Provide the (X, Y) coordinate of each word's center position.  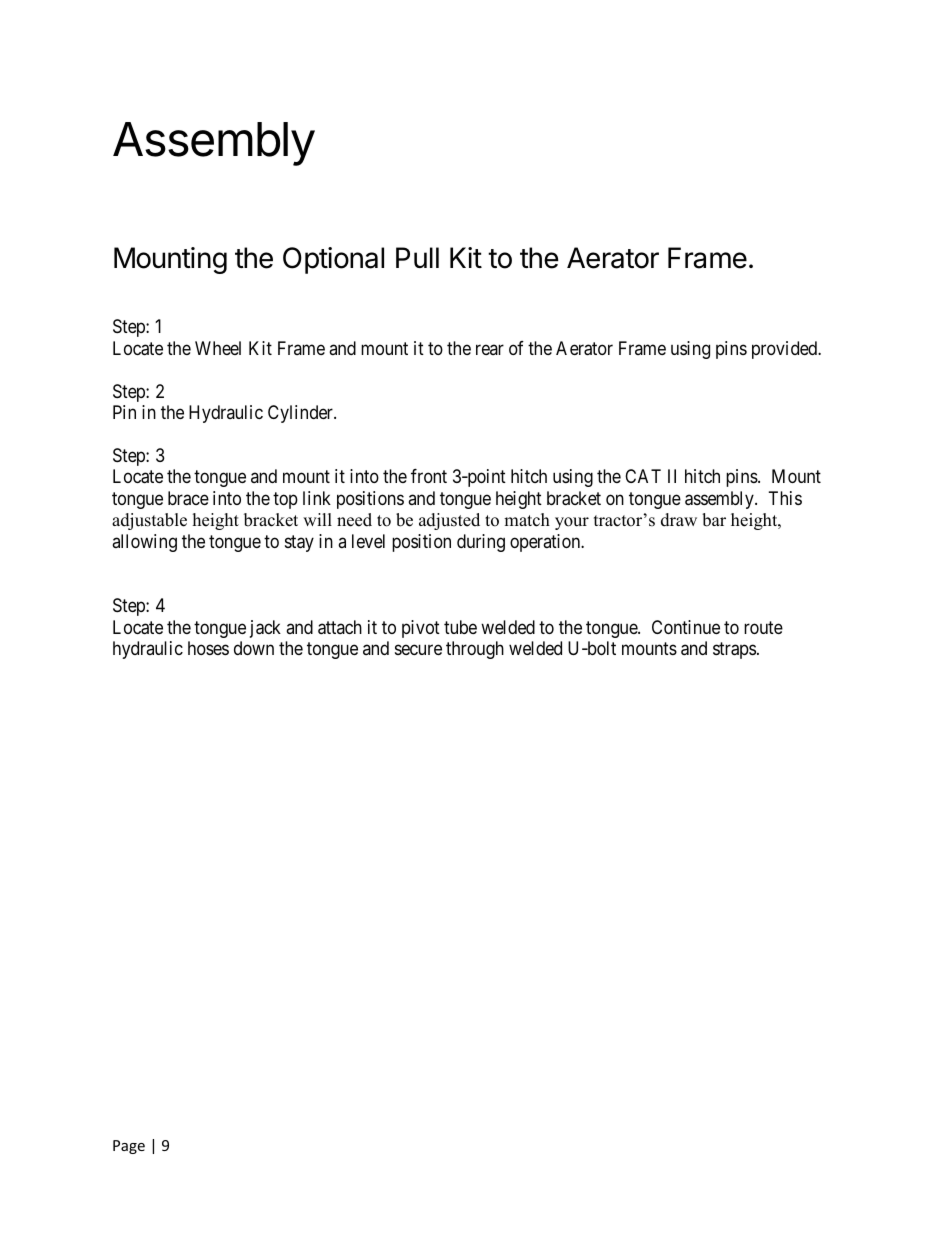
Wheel (218, 348)
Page (129, 1147)
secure (418, 650)
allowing (144, 543)
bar (714, 520)
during (481, 543)
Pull (417, 257)
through (475, 650)
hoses (208, 648)
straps (734, 651)
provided (786, 350)
